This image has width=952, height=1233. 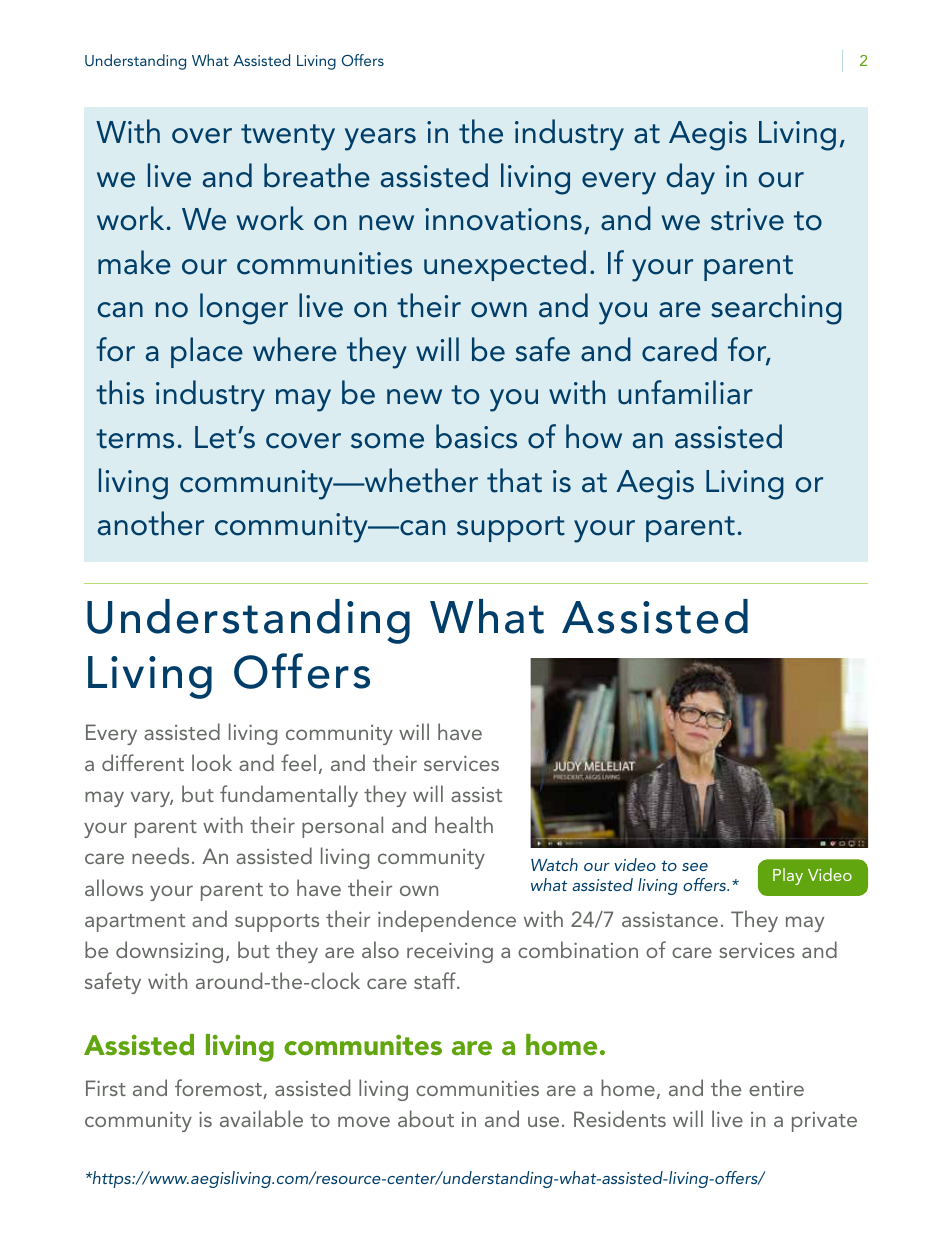 What do you see at coordinates (476, 436) in the image?
I see `basics` at bounding box center [476, 436].
